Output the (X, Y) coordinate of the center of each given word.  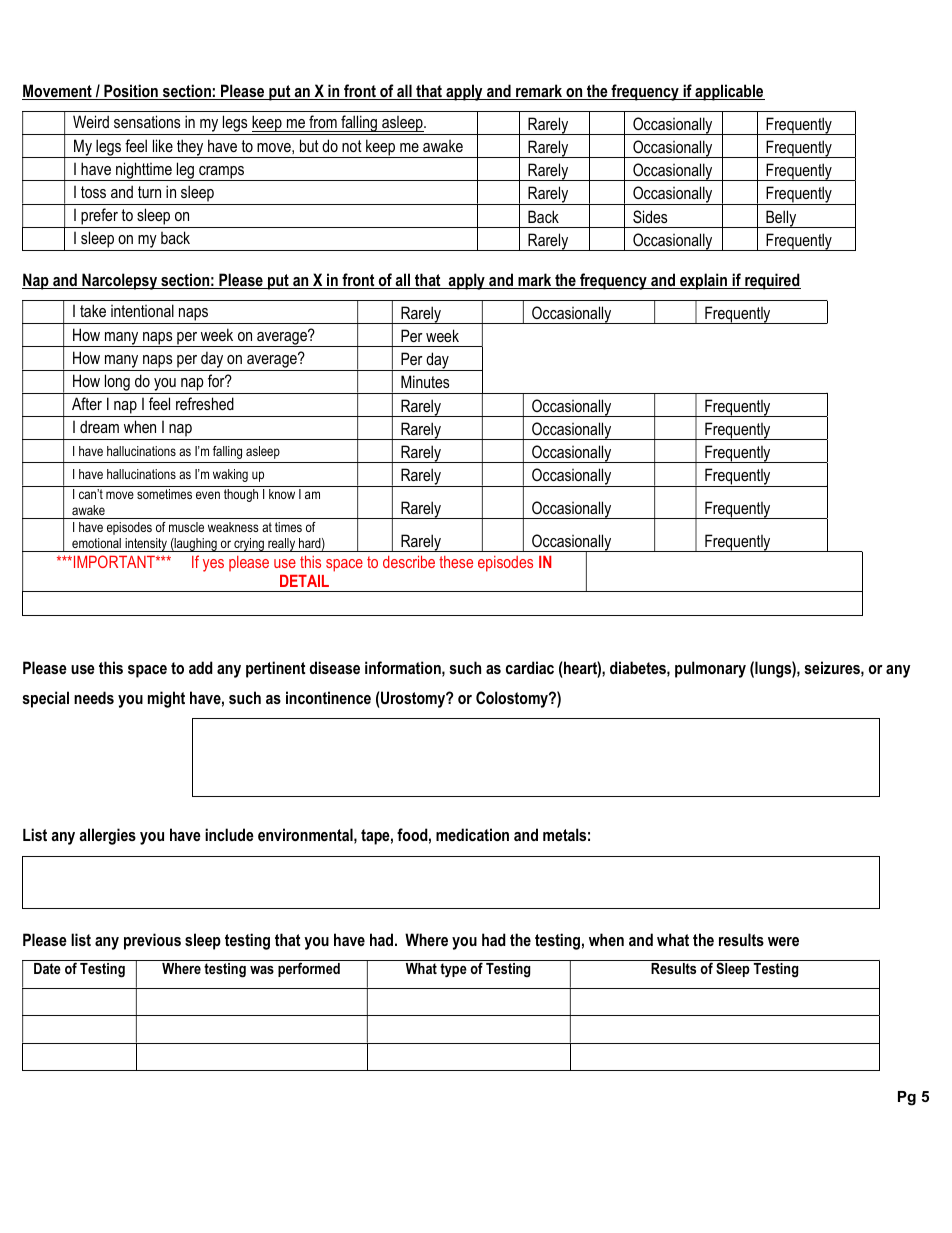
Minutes (425, 381)
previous (152, 941)
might (166, 699)
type (453, 970)
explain (703, 281)
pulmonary (710, 669)
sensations (147, 121)
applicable (729, 92)
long (117, 384)
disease (335, 667)
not (352, 146)
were (783, 941)
